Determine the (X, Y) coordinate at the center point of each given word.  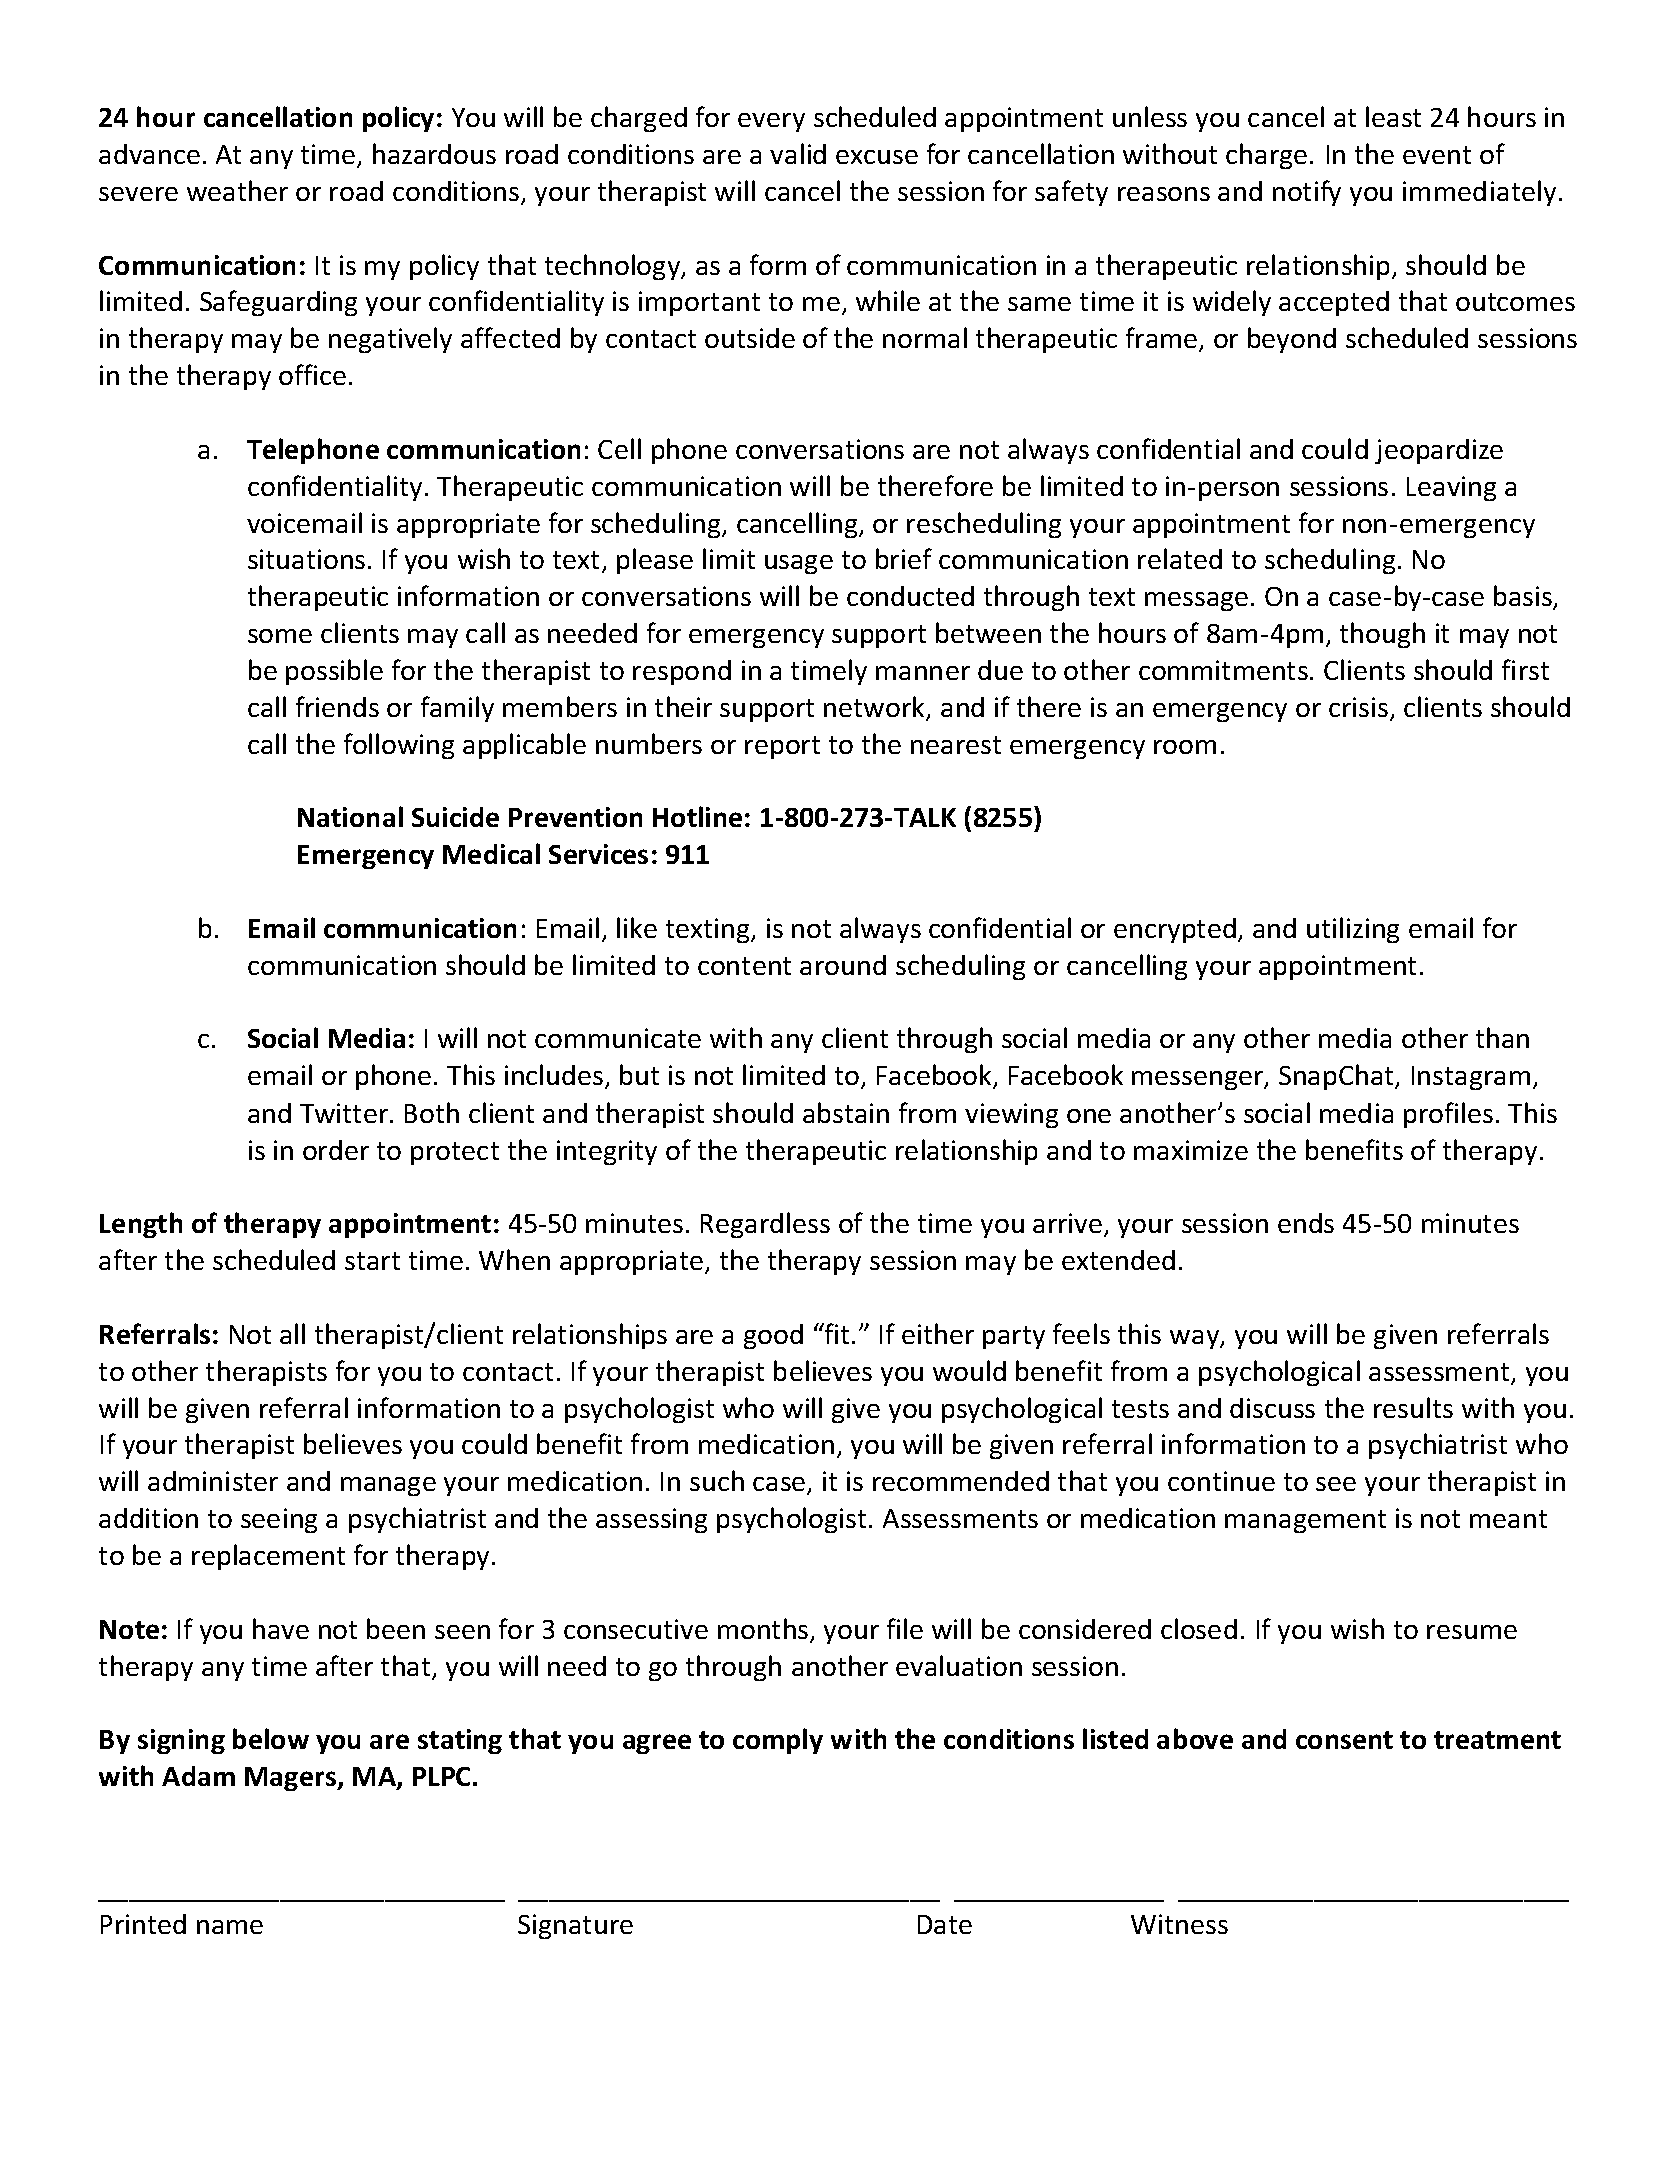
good (773, 1336)
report (782, 747)
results (1413, 1407)
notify (1307, 193)
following (399, 746)
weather (237, 190)
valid (798, 153)
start (372, 1261)
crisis (1360, 708)
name (230, 1927)
